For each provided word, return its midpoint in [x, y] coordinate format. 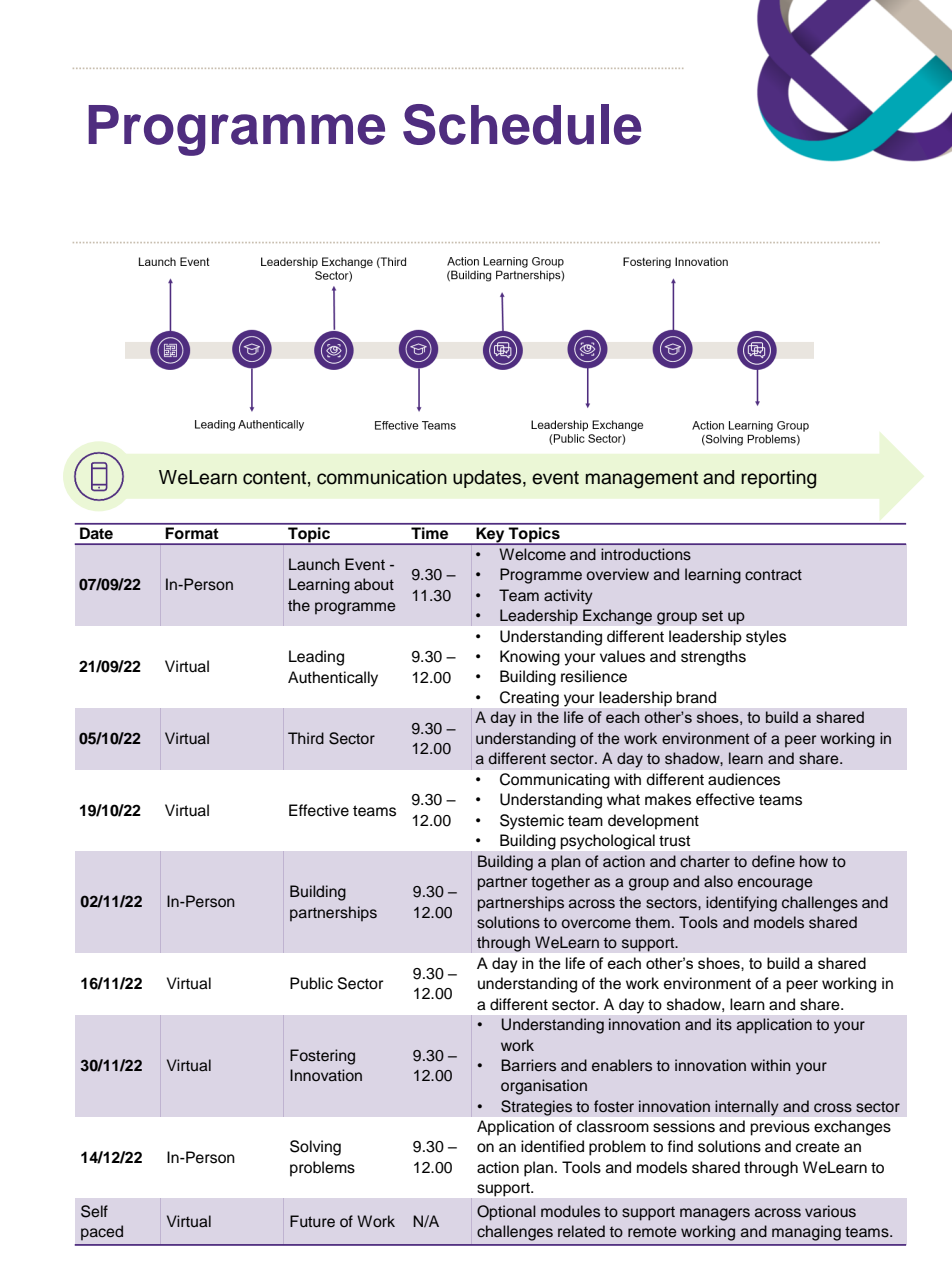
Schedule [522, 124]
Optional [506, 1213]
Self [94, 1211]
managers [715, 1214]
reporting [778, 479]
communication [382, 477]
